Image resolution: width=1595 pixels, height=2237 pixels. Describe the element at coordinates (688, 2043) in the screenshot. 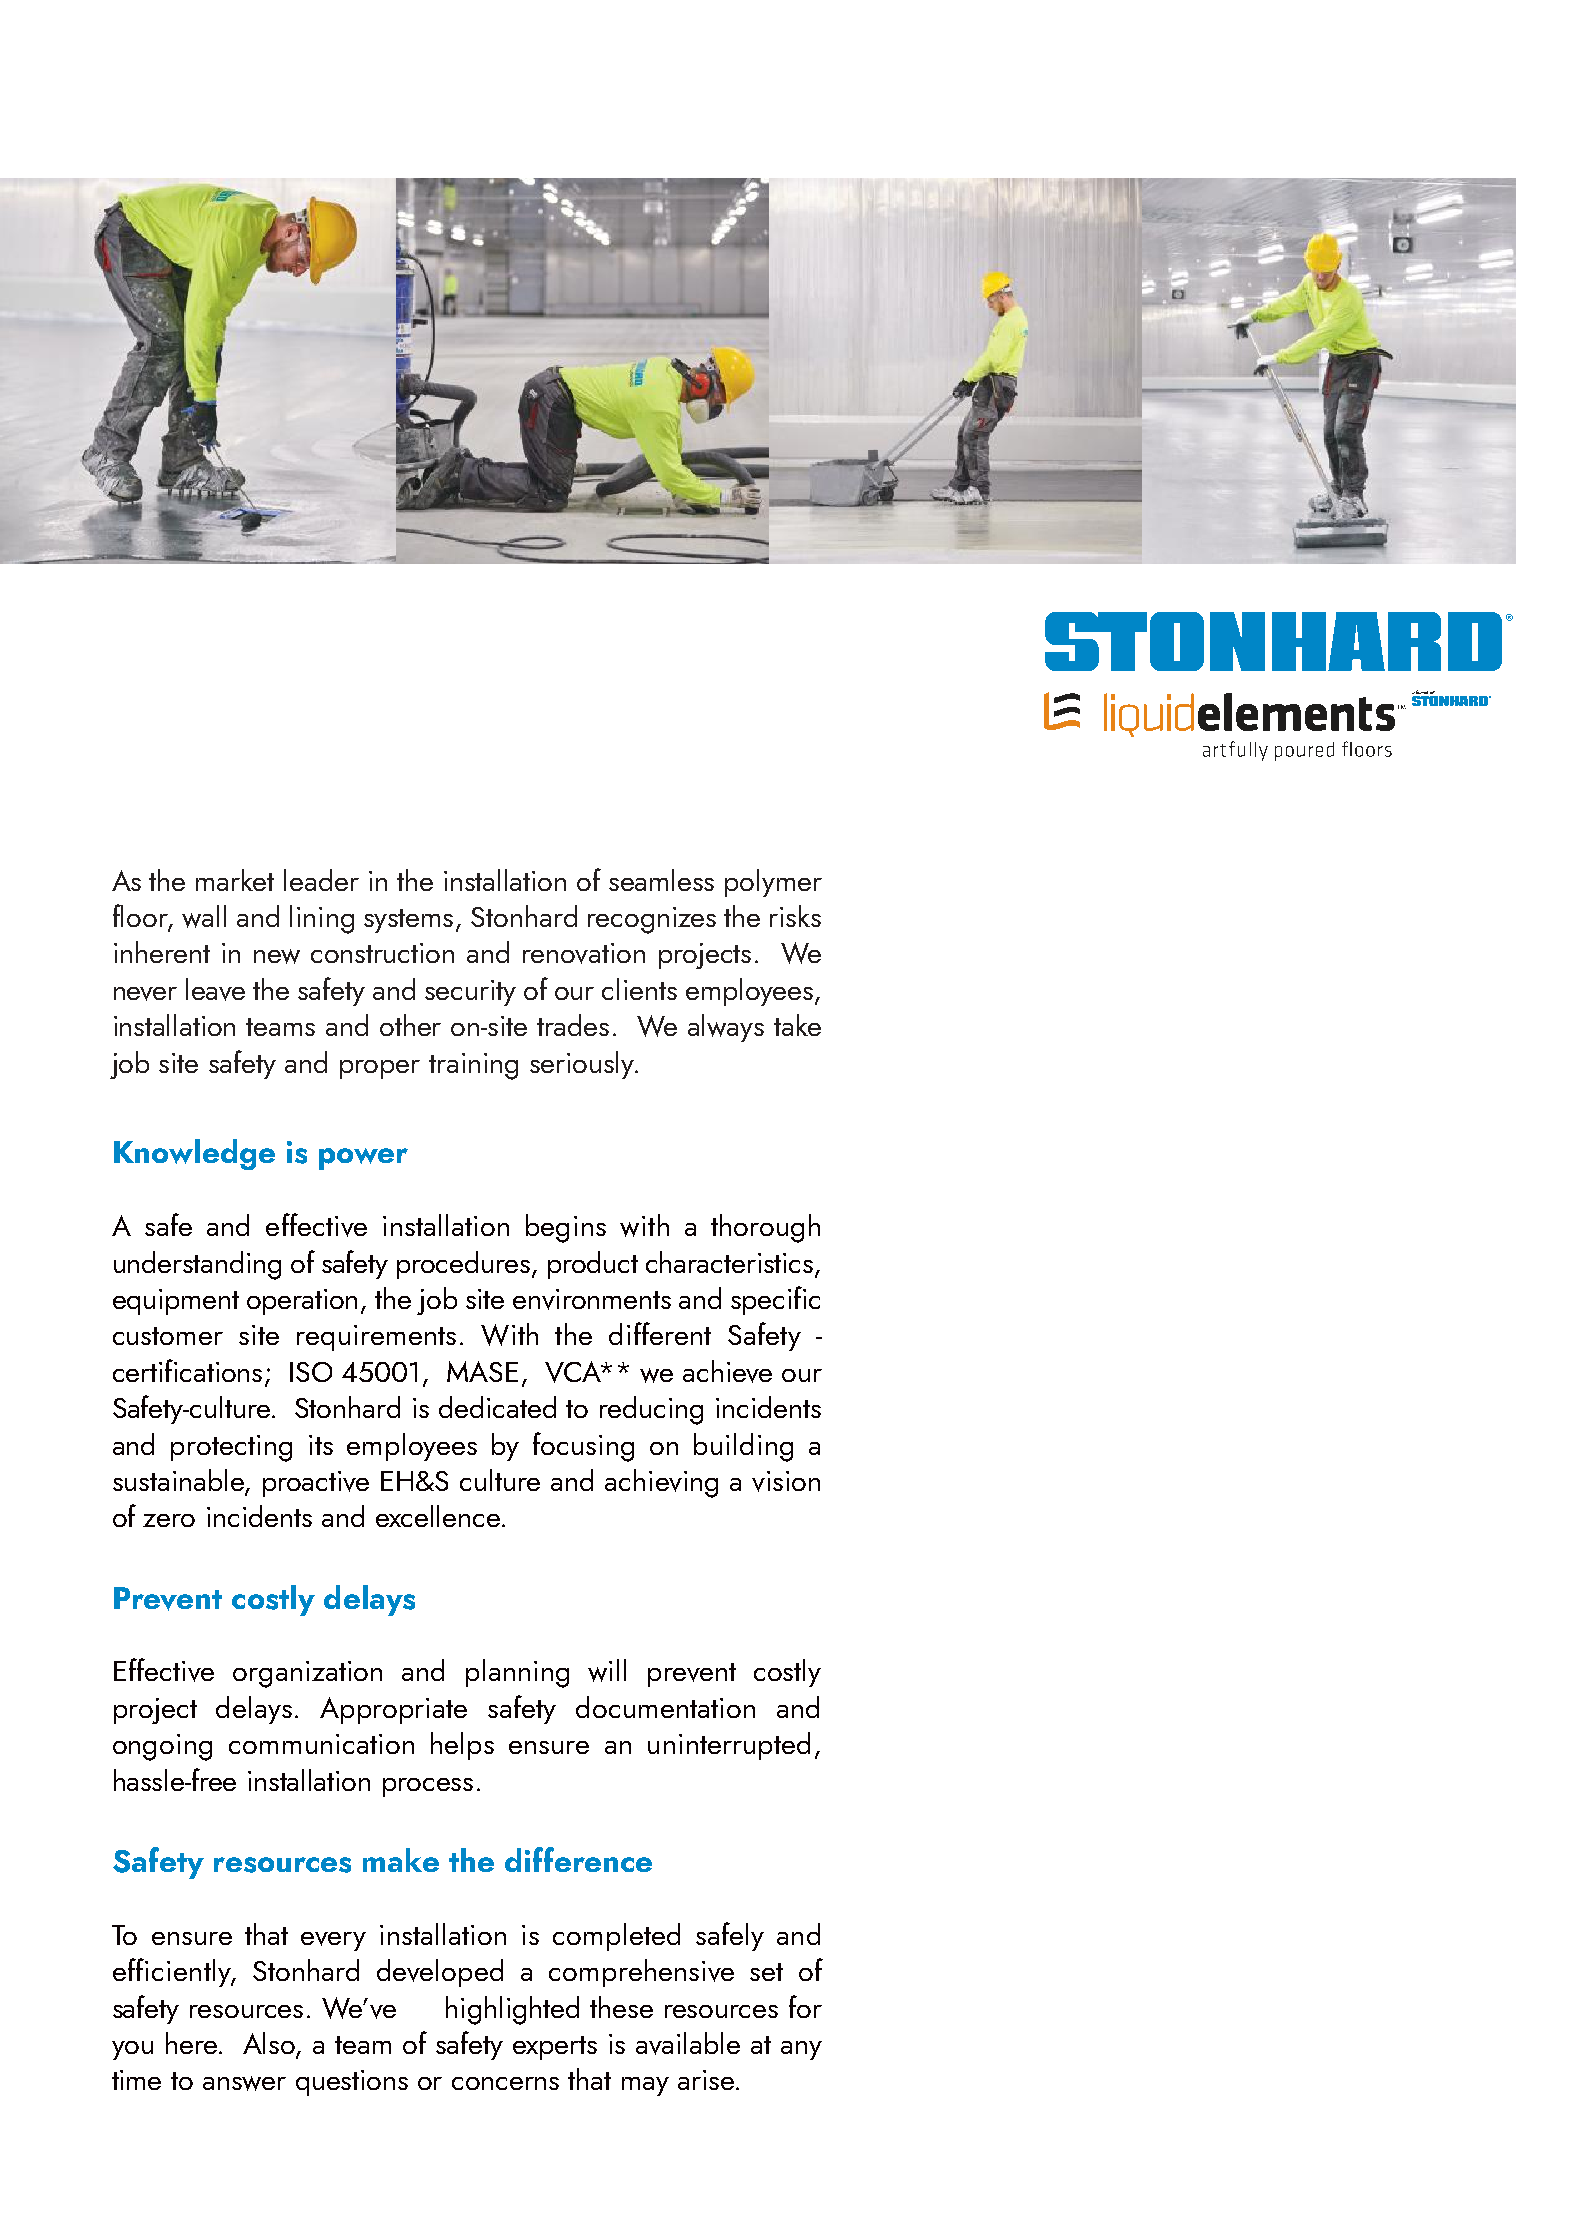

I see `available` at that location.
